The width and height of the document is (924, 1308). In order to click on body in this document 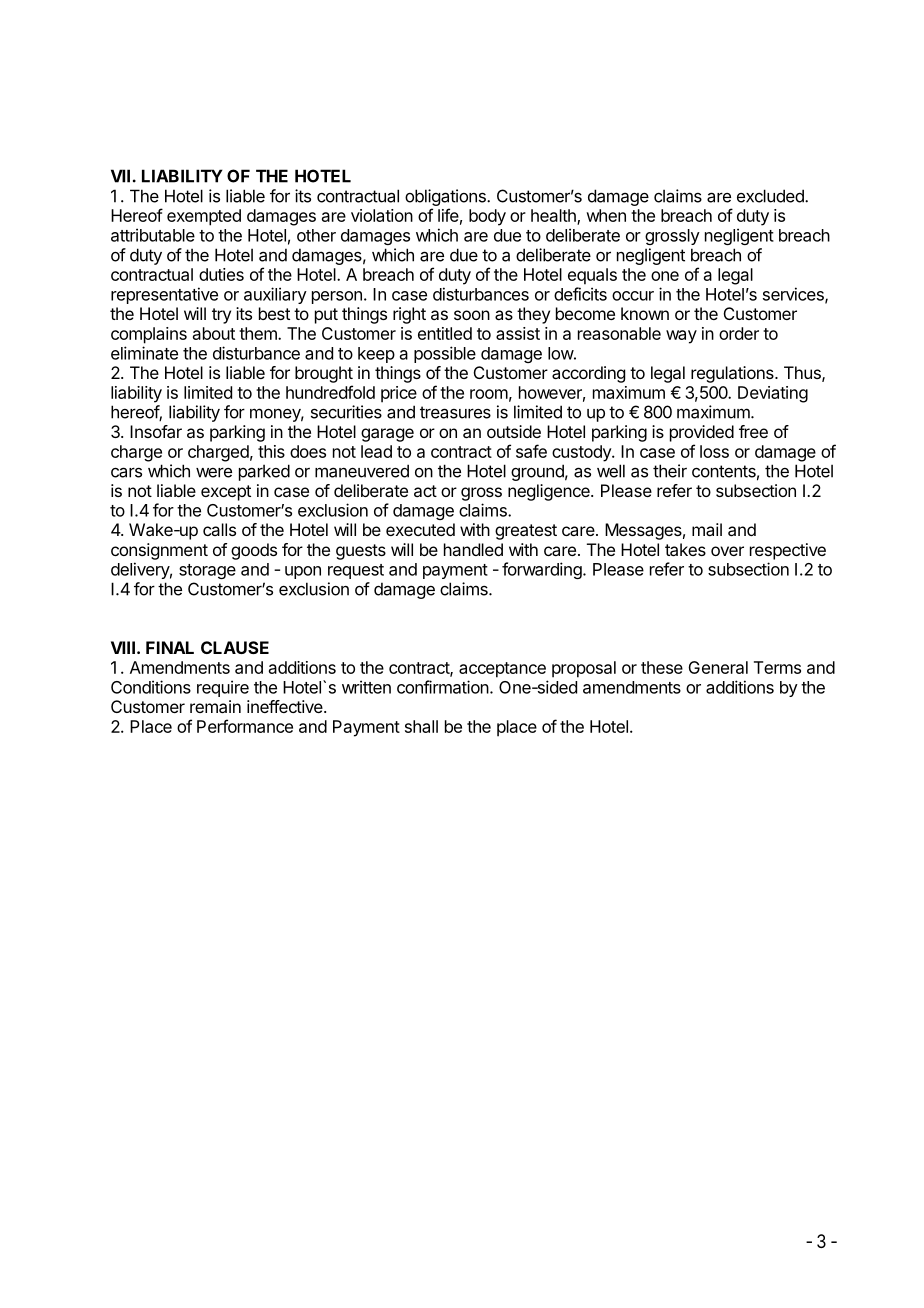, I will do `click(487, 217)`.
